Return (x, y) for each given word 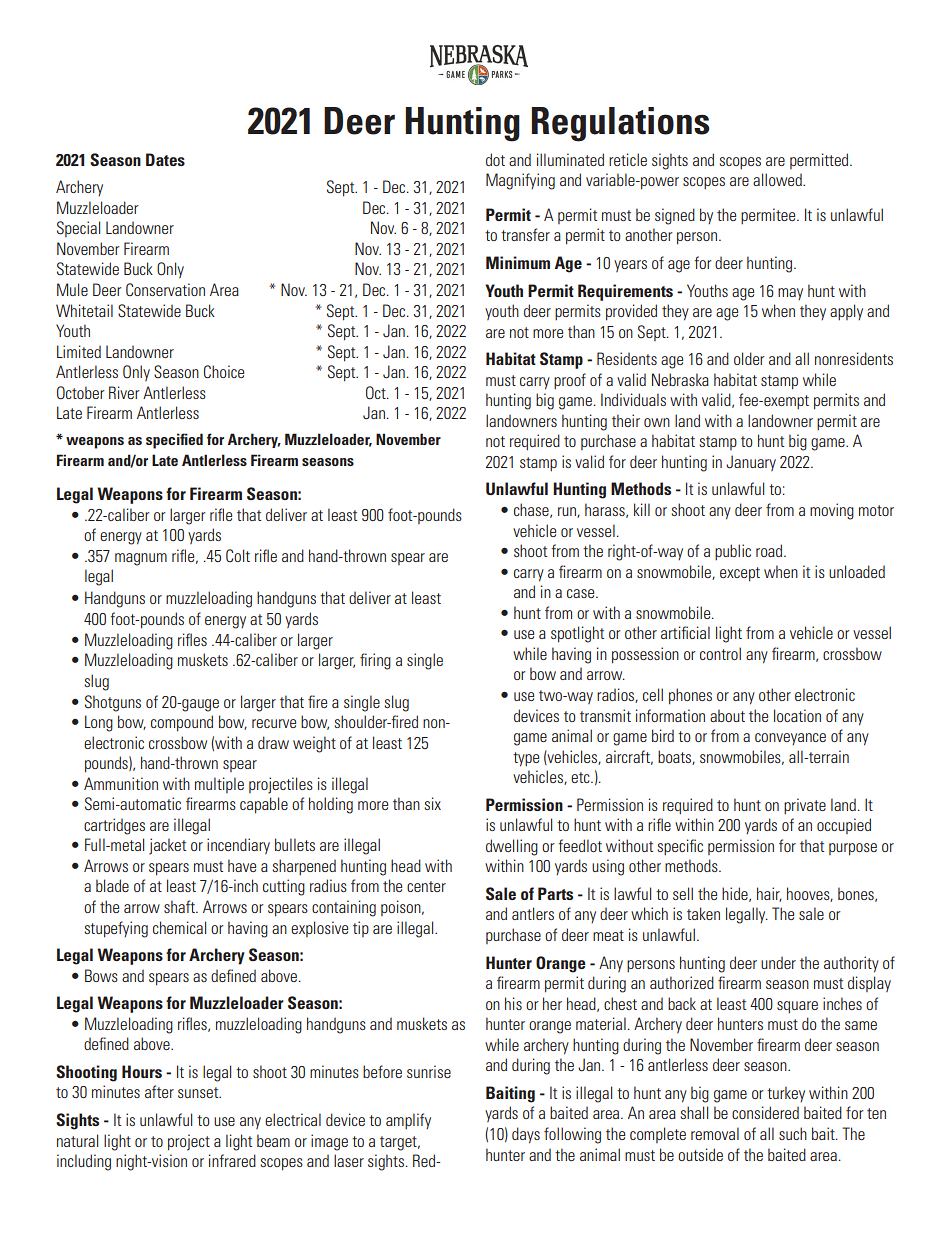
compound (182, 723)
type (526, 759)
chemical (179, 927)
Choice (224, 372)
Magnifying (520, 181)
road (770, 550)
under (778, 963)
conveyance (790, 739)
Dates (165, 159)
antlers (533, 913)
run (568, 512)
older (749, 358)
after (159, 1091)
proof (570, 381)
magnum (141, 559)
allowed (778, 179)
